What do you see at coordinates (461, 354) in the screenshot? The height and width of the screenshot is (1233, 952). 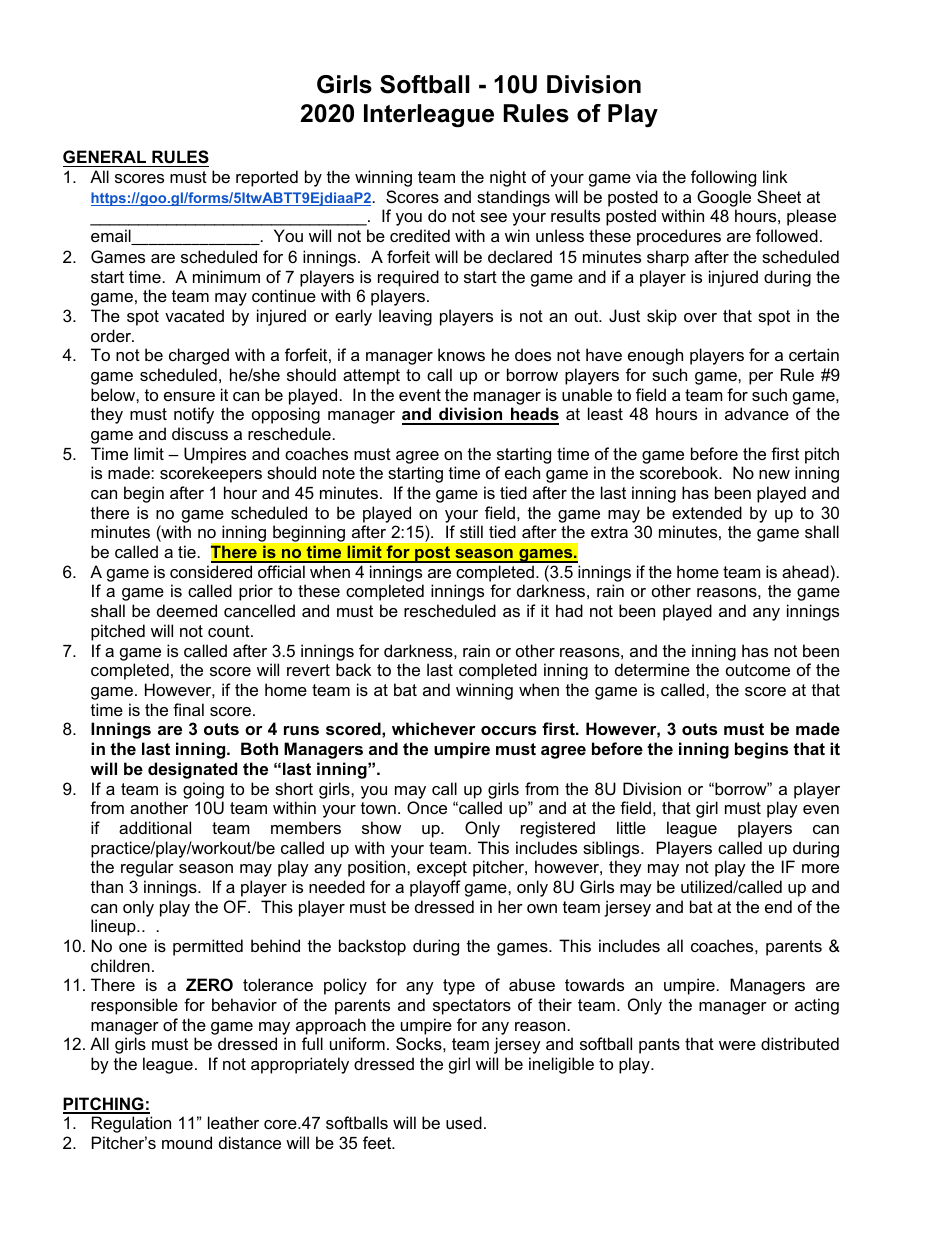 I see `knows` at bounding box center [461, 354].
